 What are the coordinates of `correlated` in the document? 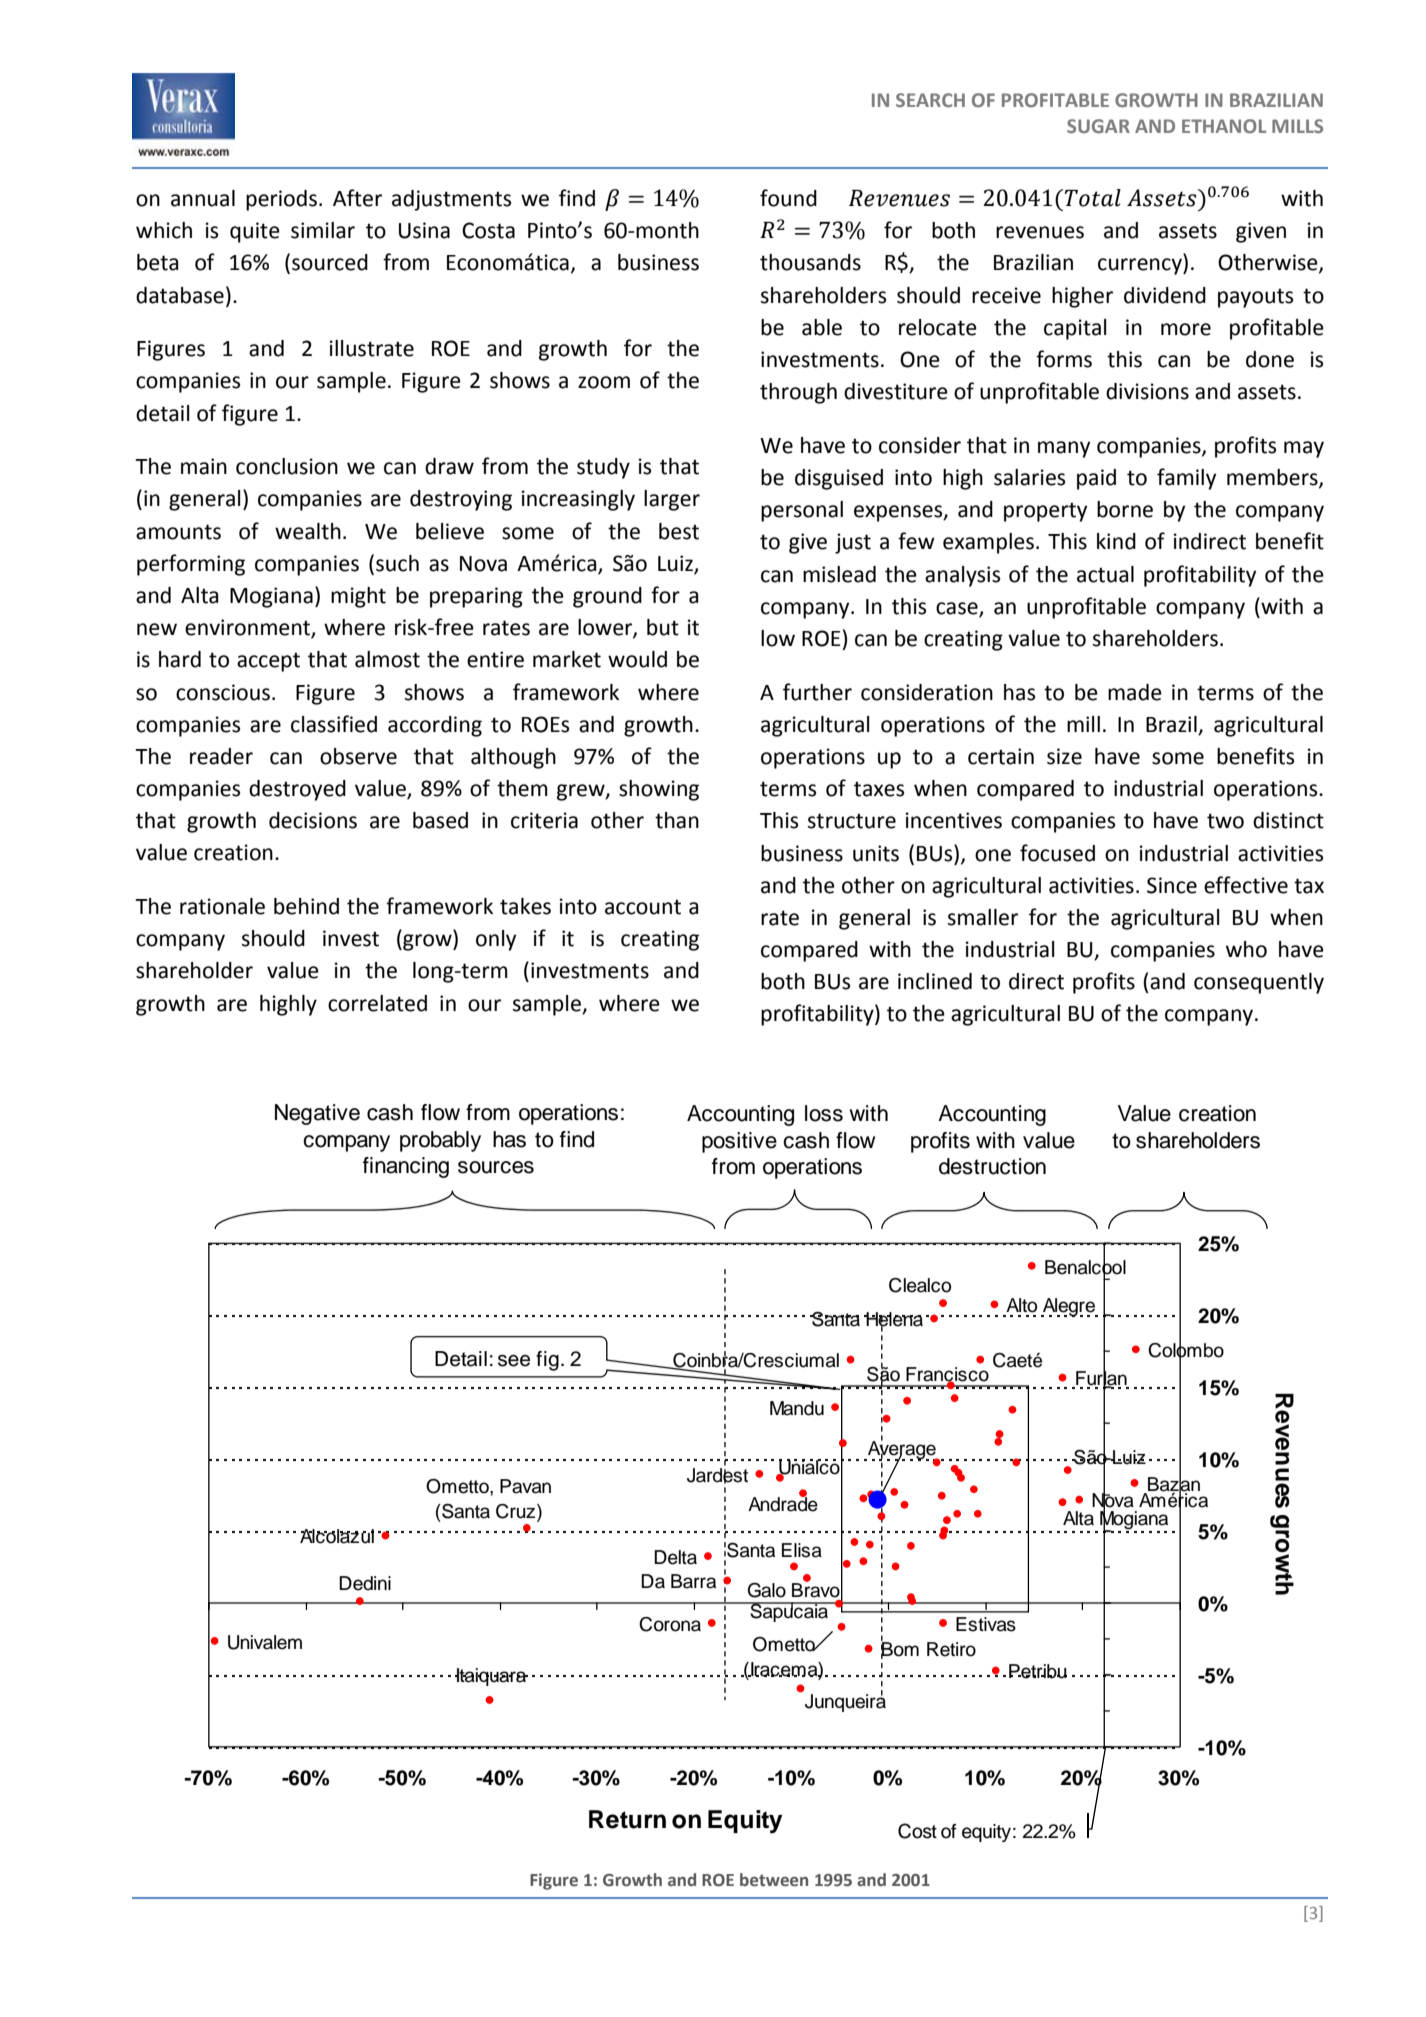 It's located at (377, 1003).
